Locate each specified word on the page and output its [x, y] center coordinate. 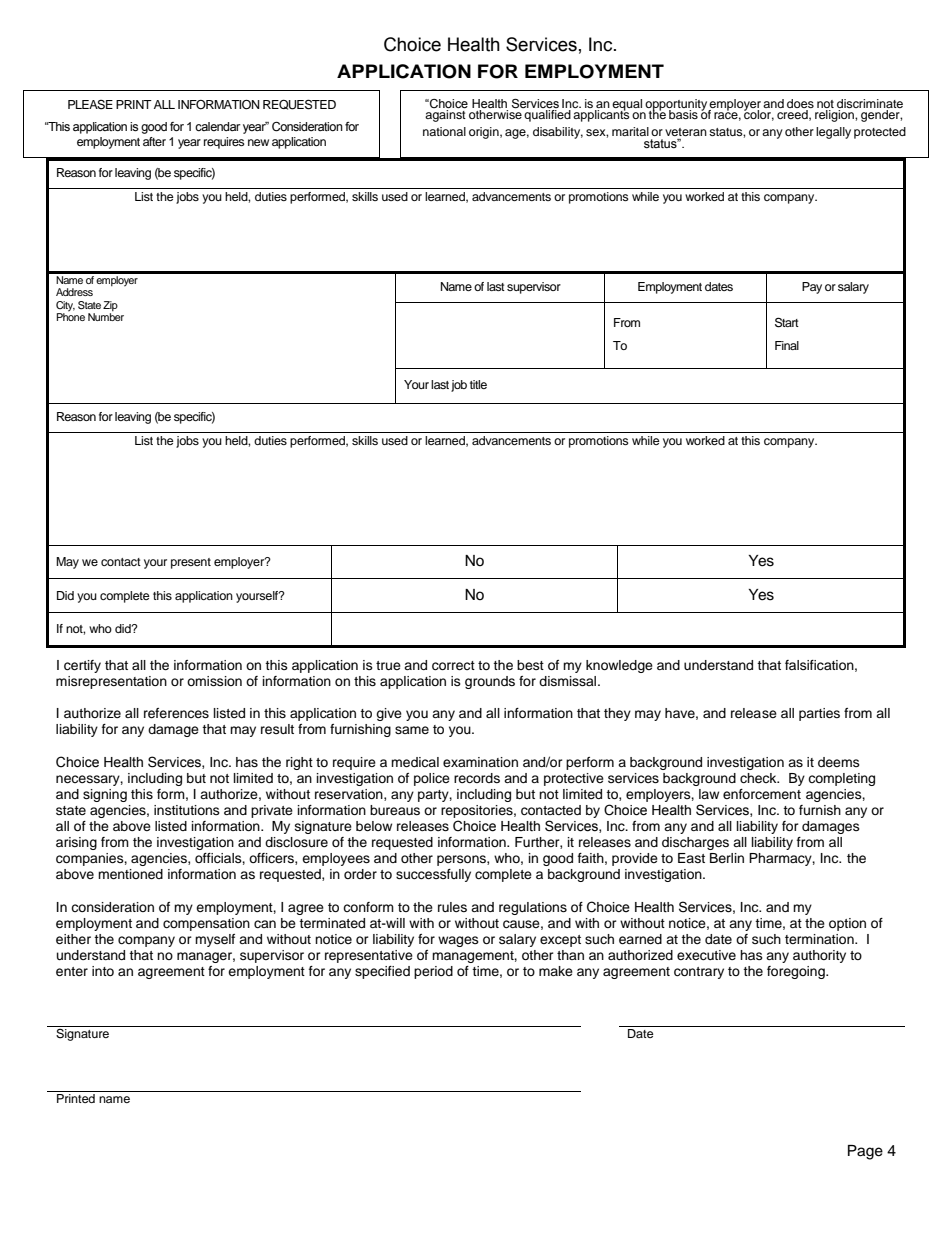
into [103, 971]
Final [787, 345]
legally [833, 133]
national [444, 131]
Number [106, 317]
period [433, 972]
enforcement [762, 794]
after [154, 141]
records [477, 778]
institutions [187, 810]
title [478, 384]
